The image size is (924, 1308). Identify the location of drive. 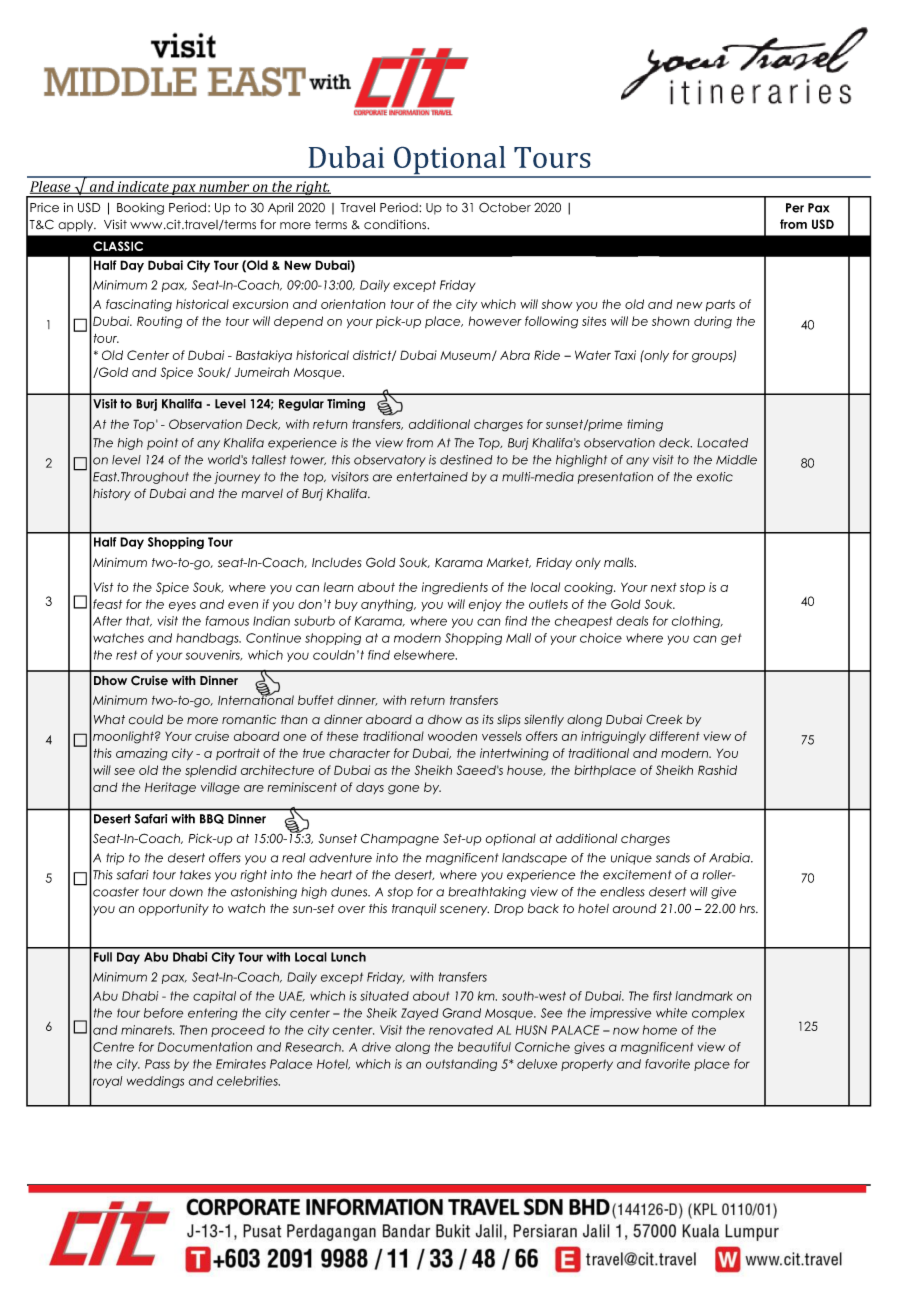
(376, 1047).
